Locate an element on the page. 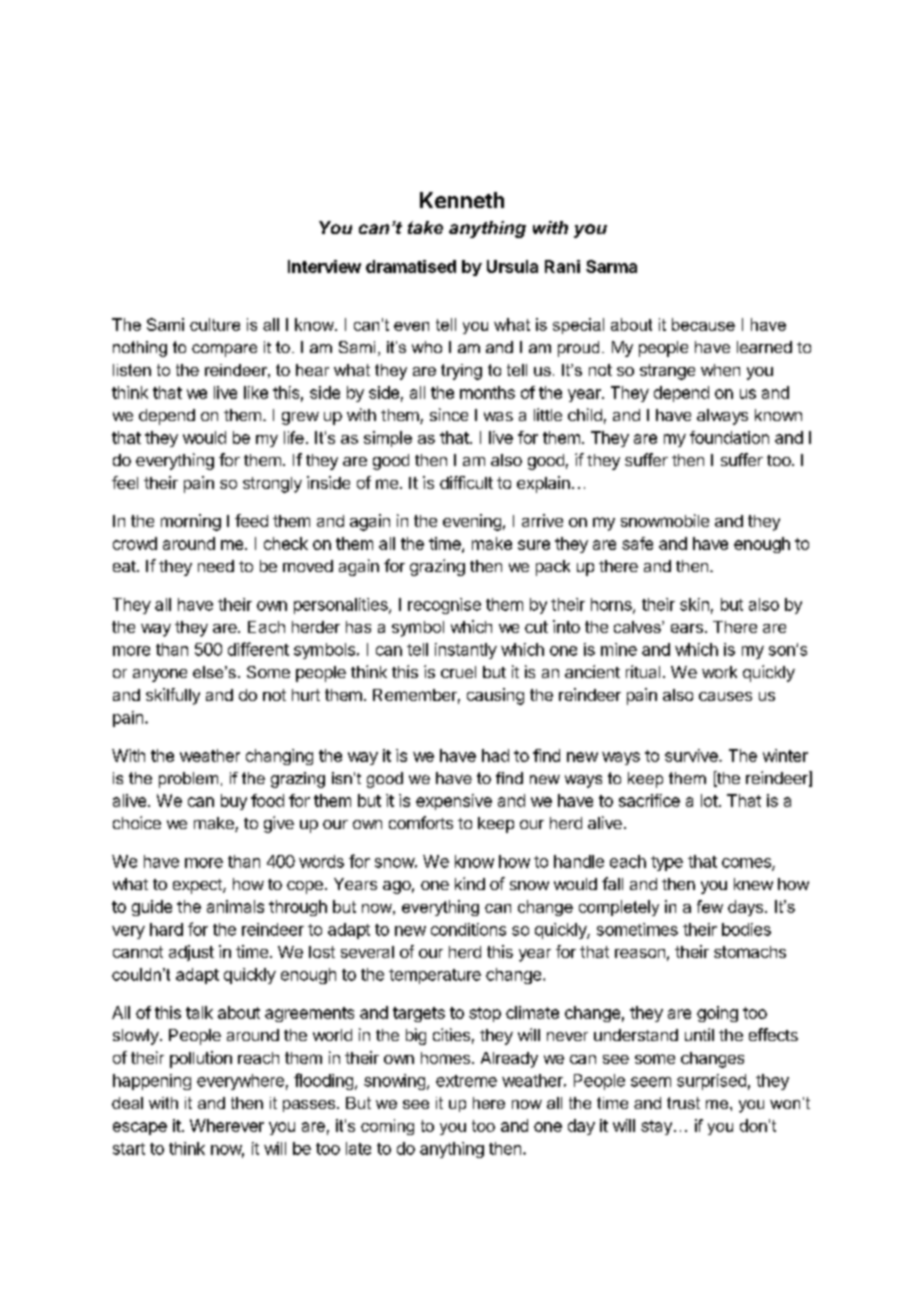 This page has width=924, height=1308. extreme is located at coordinates (466, 1081).
